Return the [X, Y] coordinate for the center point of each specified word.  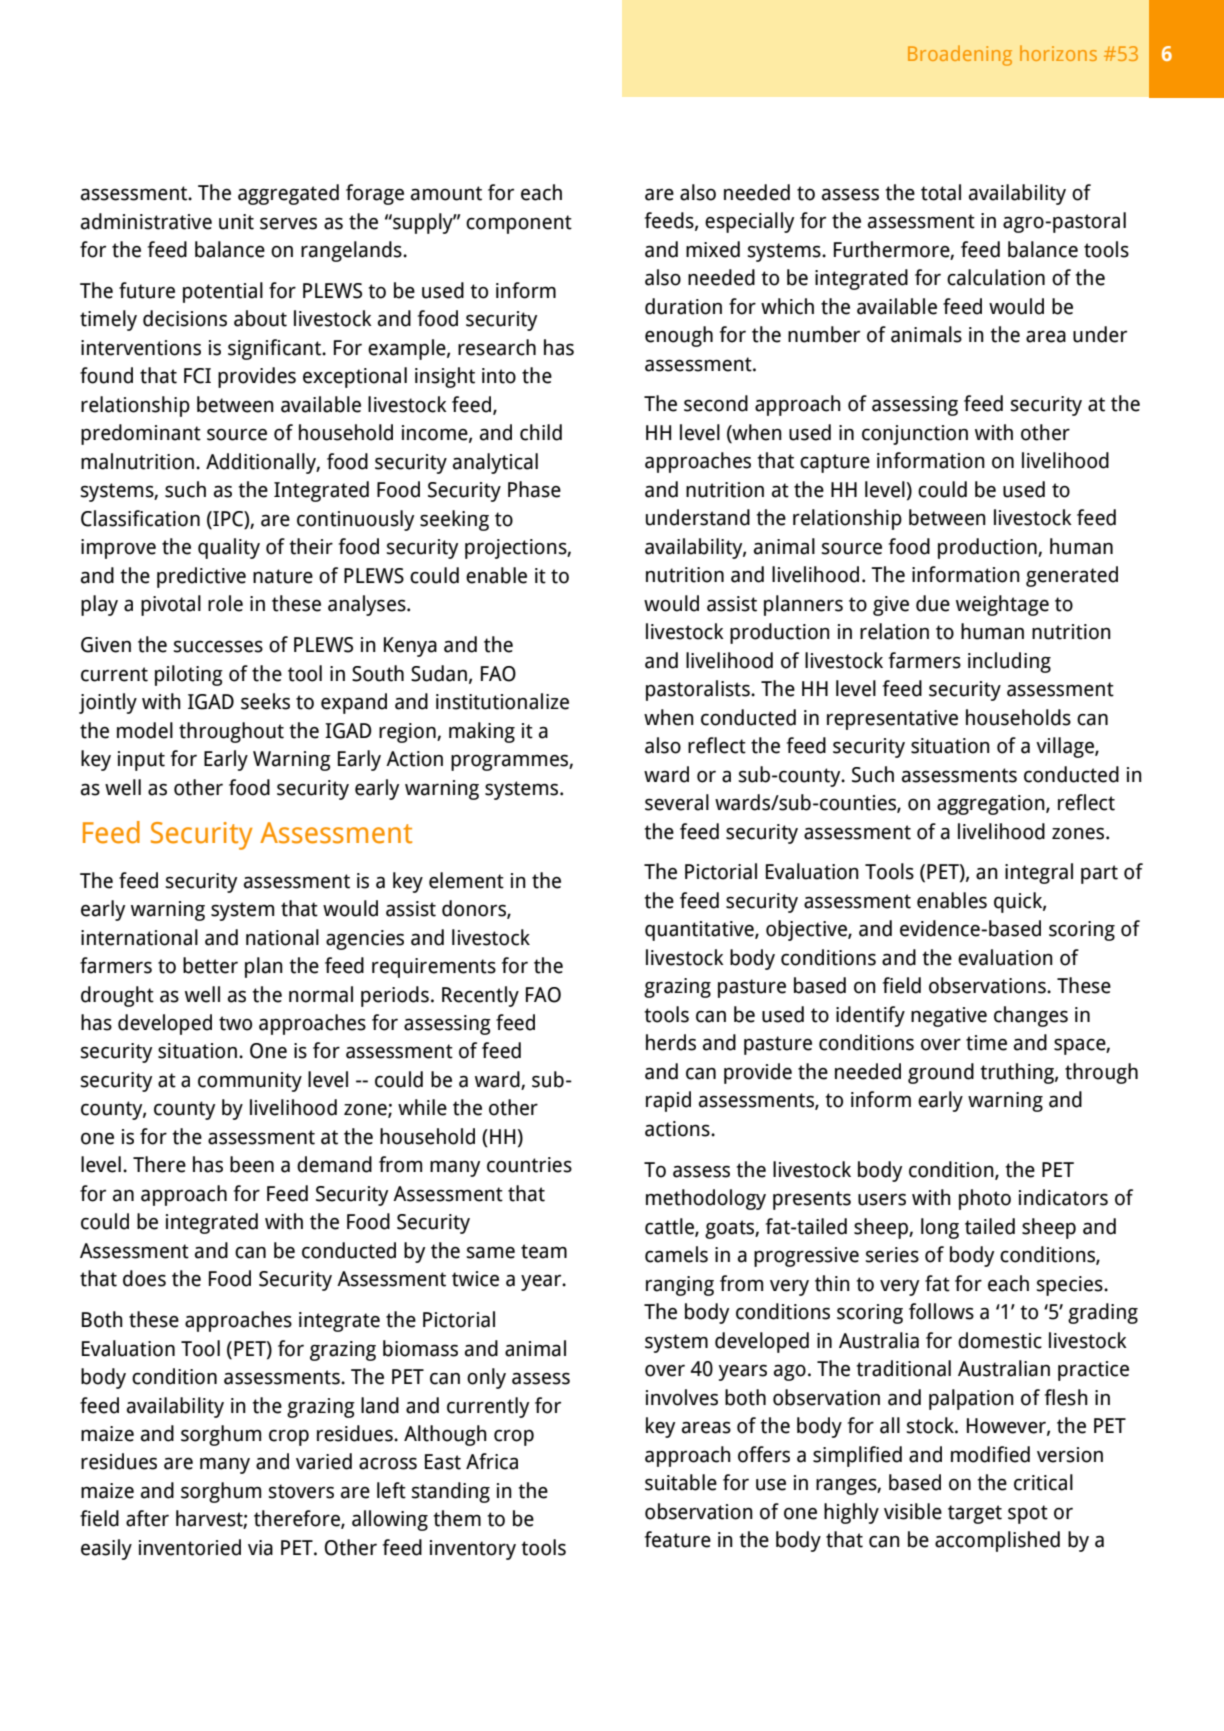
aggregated [288, 194]
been [252, 1164]
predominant [141, 434]
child [541, 432]
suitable [681, 1482]
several [677, 802]
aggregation [992, 805]
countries [529, 1165]
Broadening [960, 55]
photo [985, 1199]
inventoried [190, 1547]
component [519, 224]
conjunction [915, 435]
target [975, 1514]
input [141, 761]
